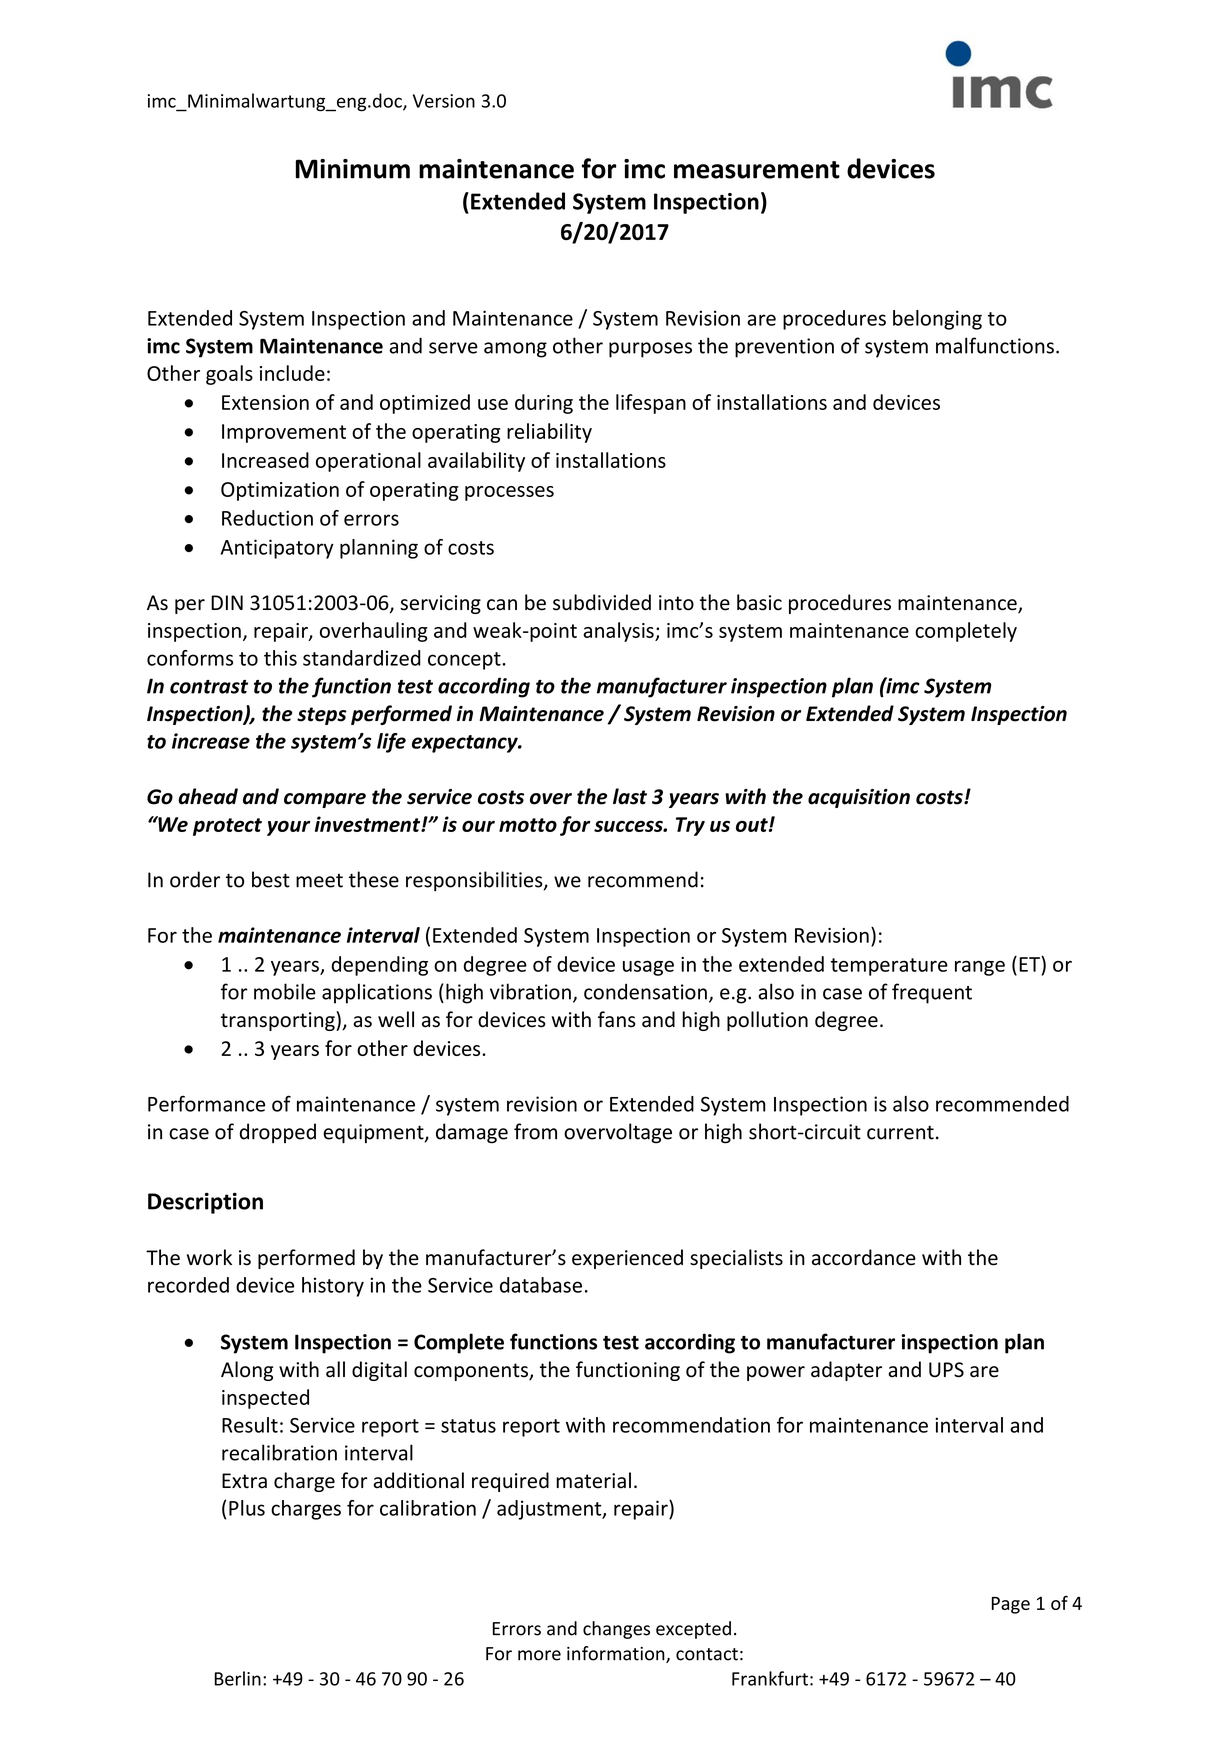 This screenshot has height=1738, width=1229. Describe the element at coordinates (353, 169) in the screenshot. I see `Minimum` at that location.
